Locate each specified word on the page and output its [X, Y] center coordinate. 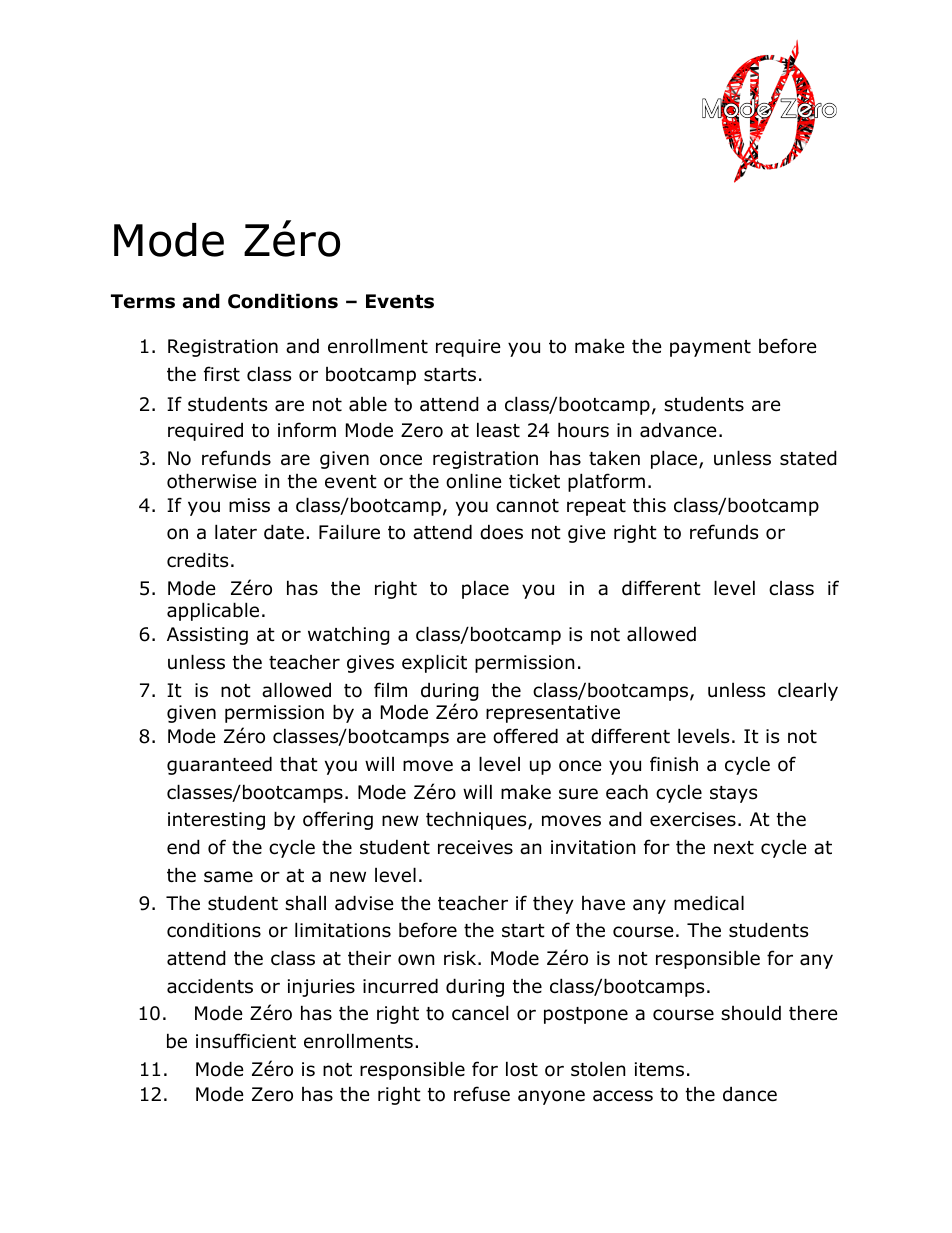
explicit [434, 663]
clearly [808, 691]
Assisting [207, 636]
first [222, 374]
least [498, 430]
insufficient [246, 1041]
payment [710, 348]
